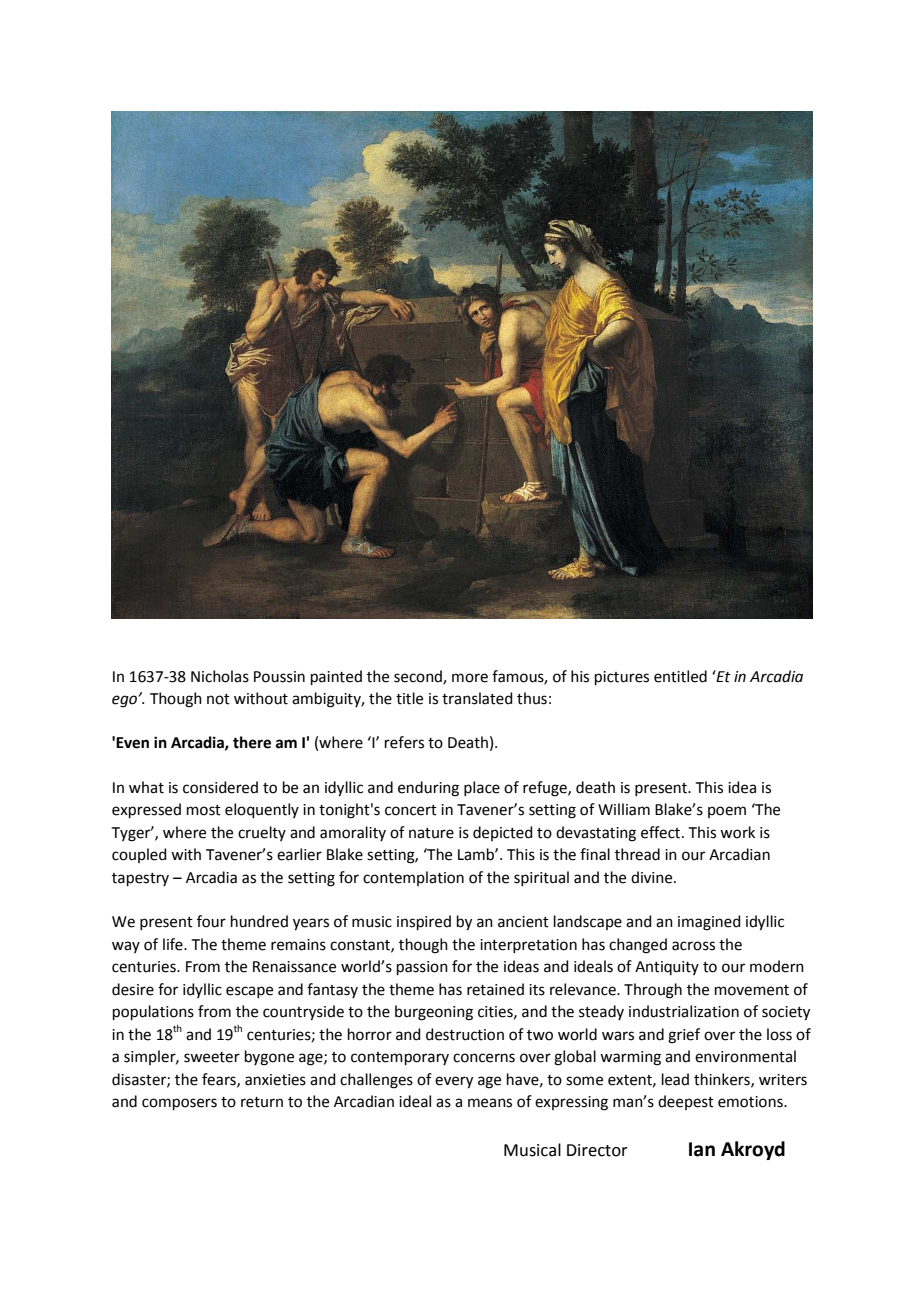 This page has width=924, height=1308. What do you see at coordinates (686, 1102) in the page?
I see `deepest` at bounding box center [686, 1102].
